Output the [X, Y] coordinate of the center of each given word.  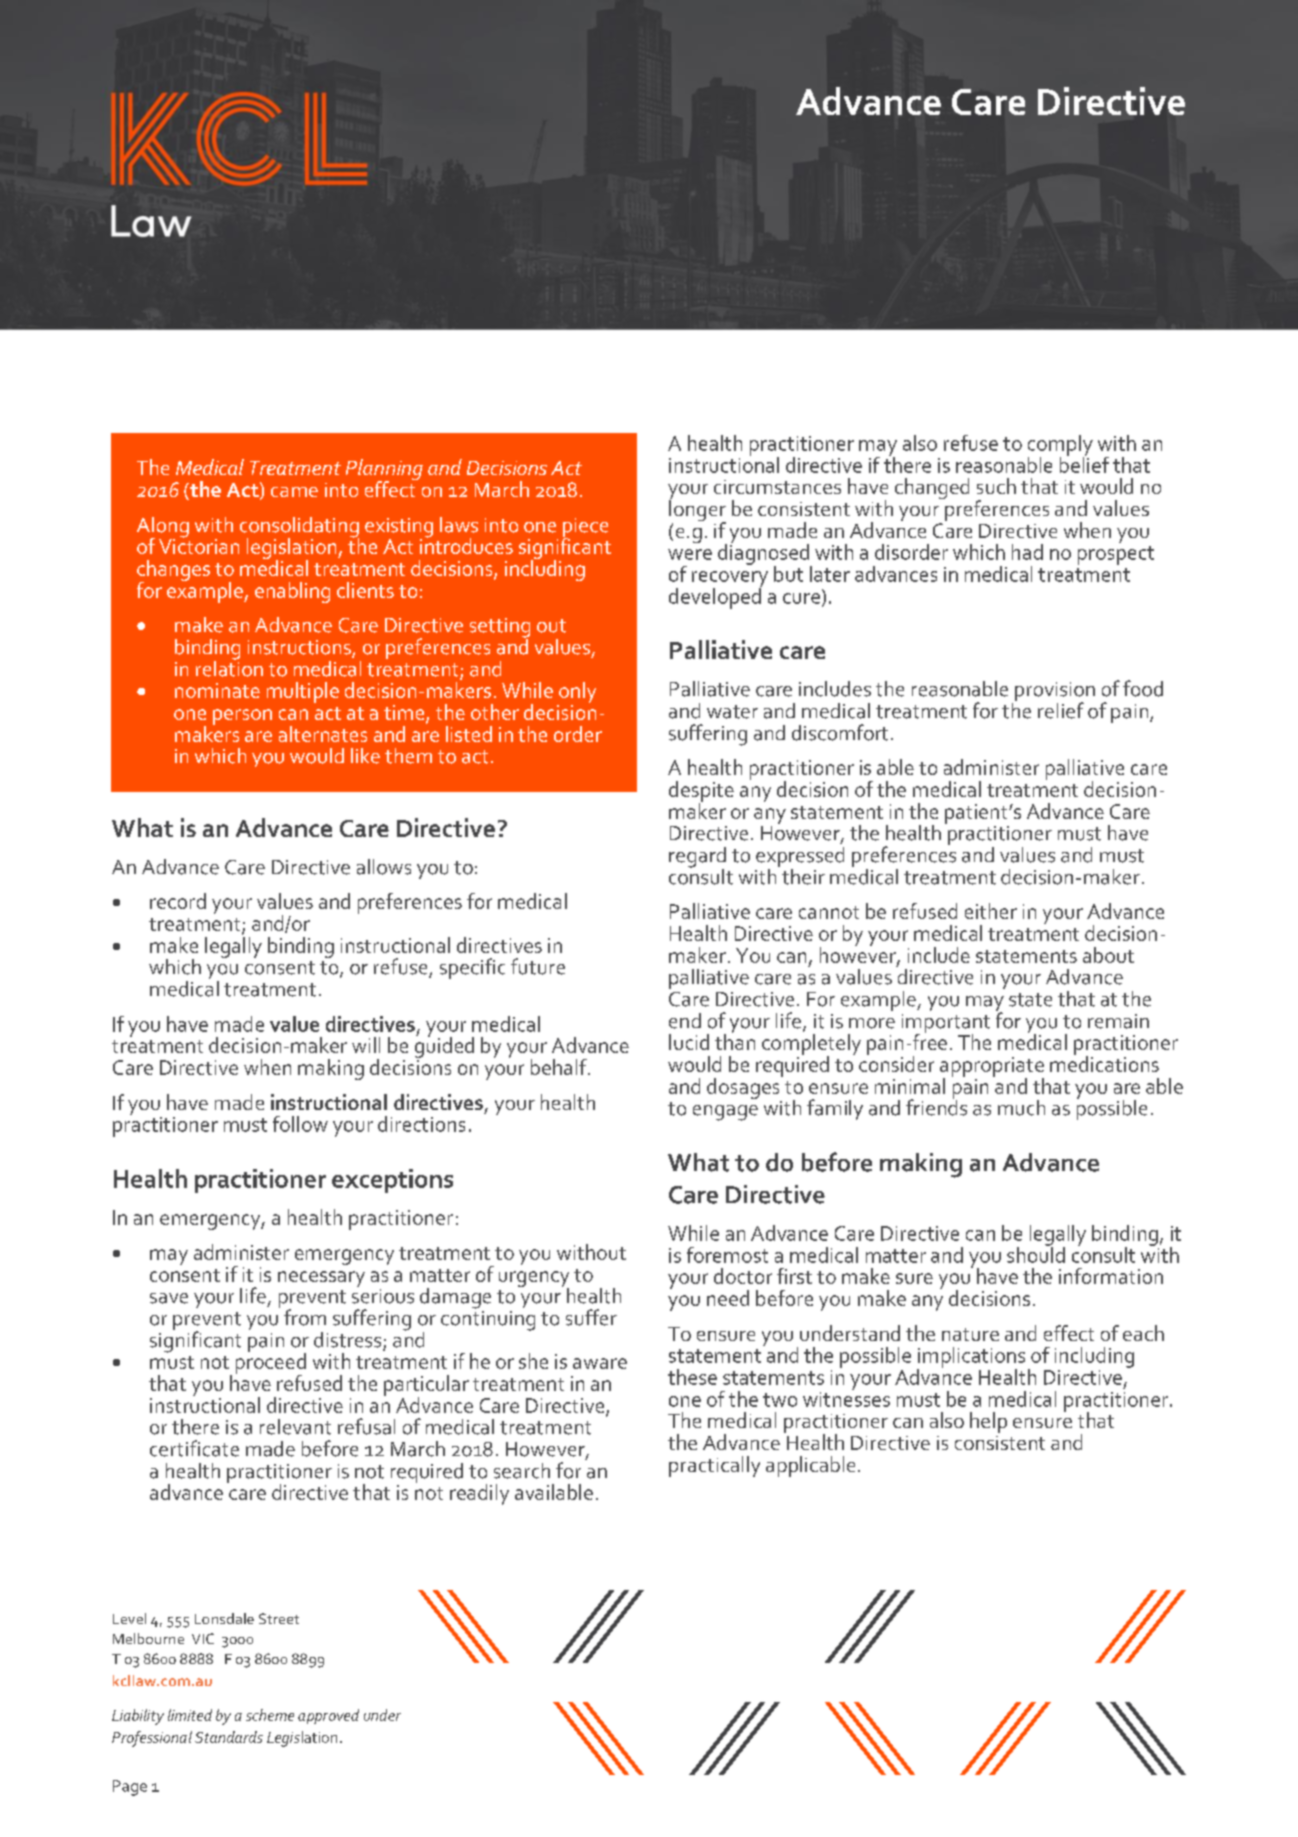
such [996, 486]
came [294, 492]
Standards [229, 1737]
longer [697, 511]
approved [328, 1716]
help [988, 1422]
